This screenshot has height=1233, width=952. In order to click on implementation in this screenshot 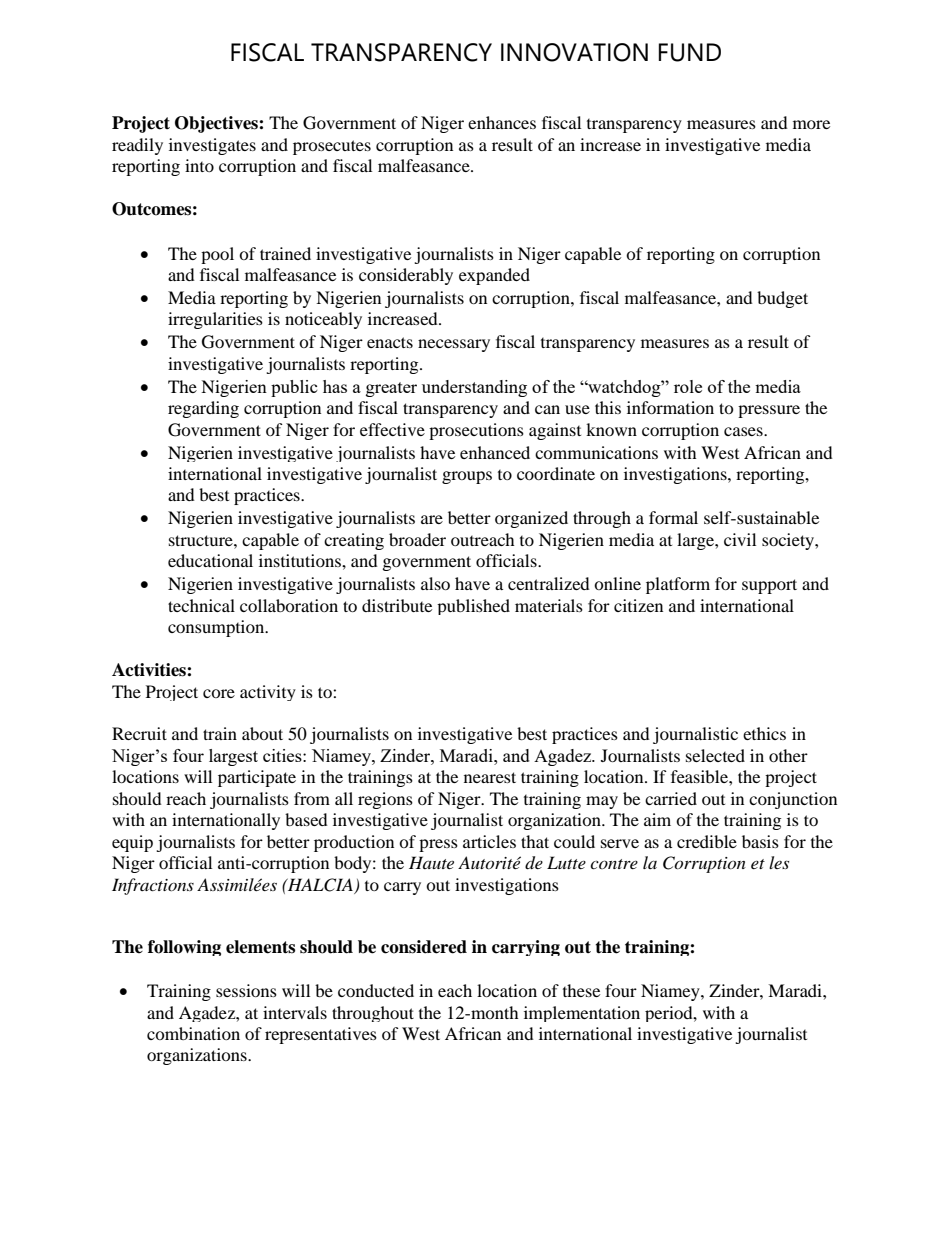, I will do `click(582, 1014)`.
